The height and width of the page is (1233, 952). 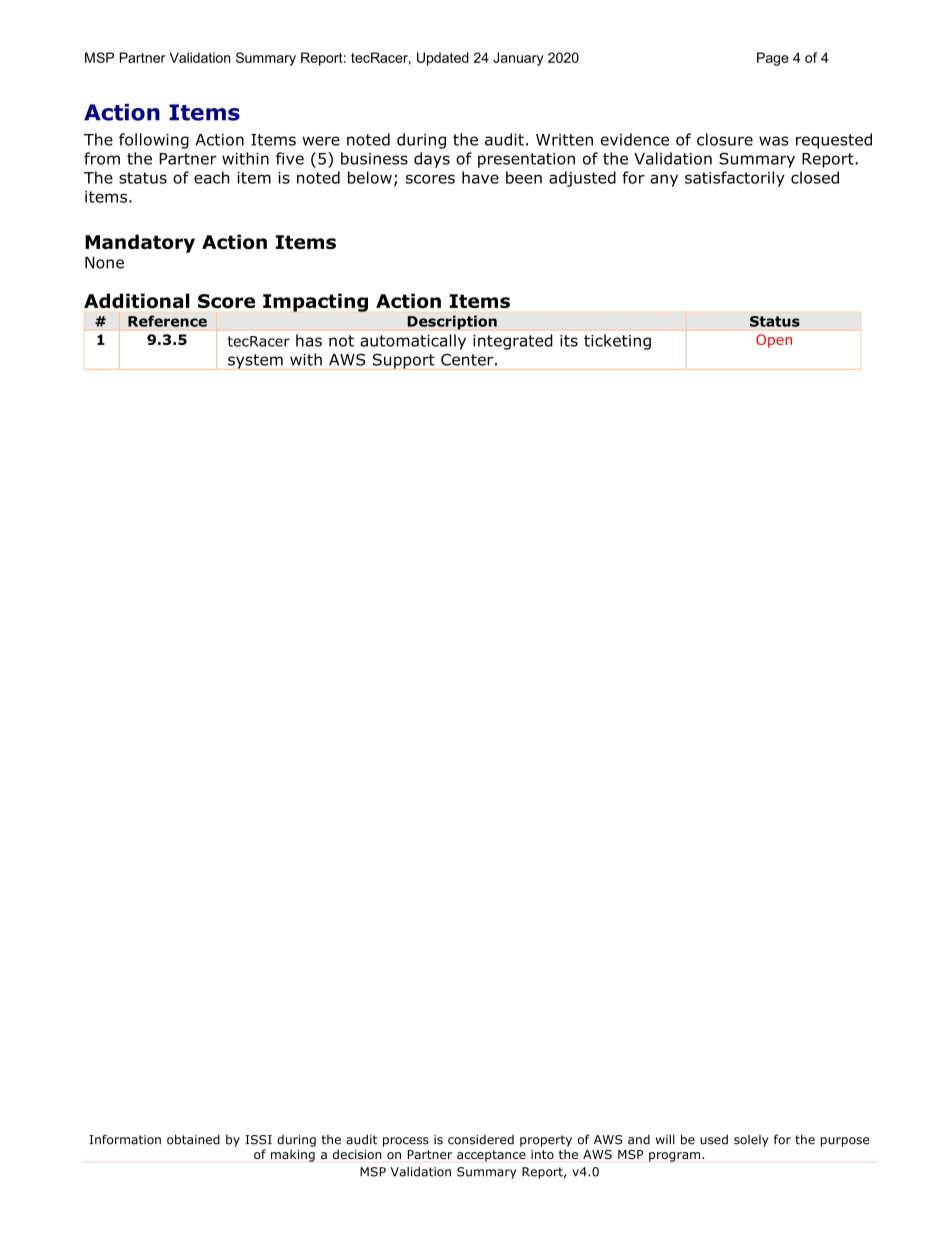 What do you see at coordinates (774, 341) in the page?
I see `Open` at bounding box center [774, 341].
